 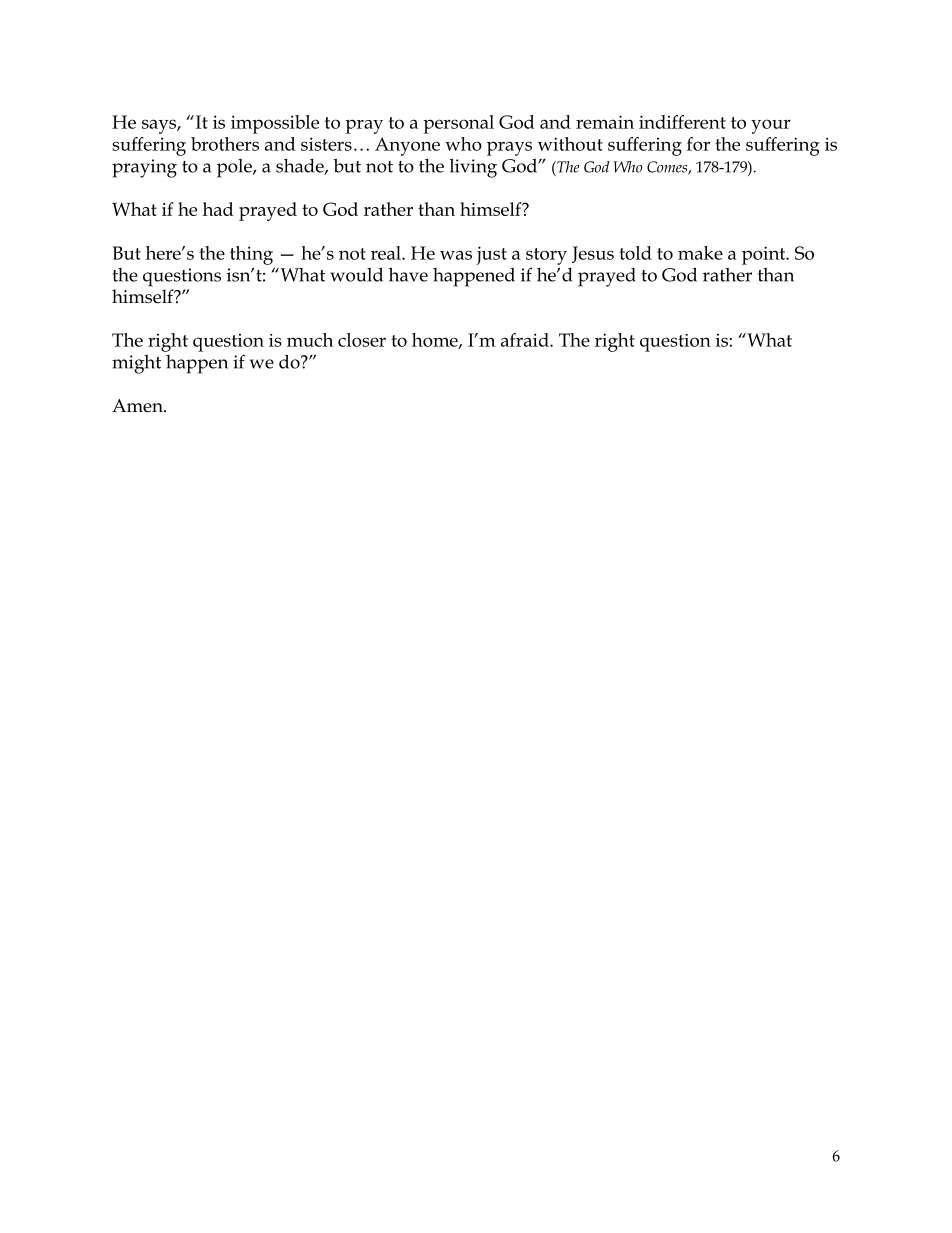 What do you see at coordinates (526, 340) in the image?
I see `afraid` at bounding box center [526, 340].
